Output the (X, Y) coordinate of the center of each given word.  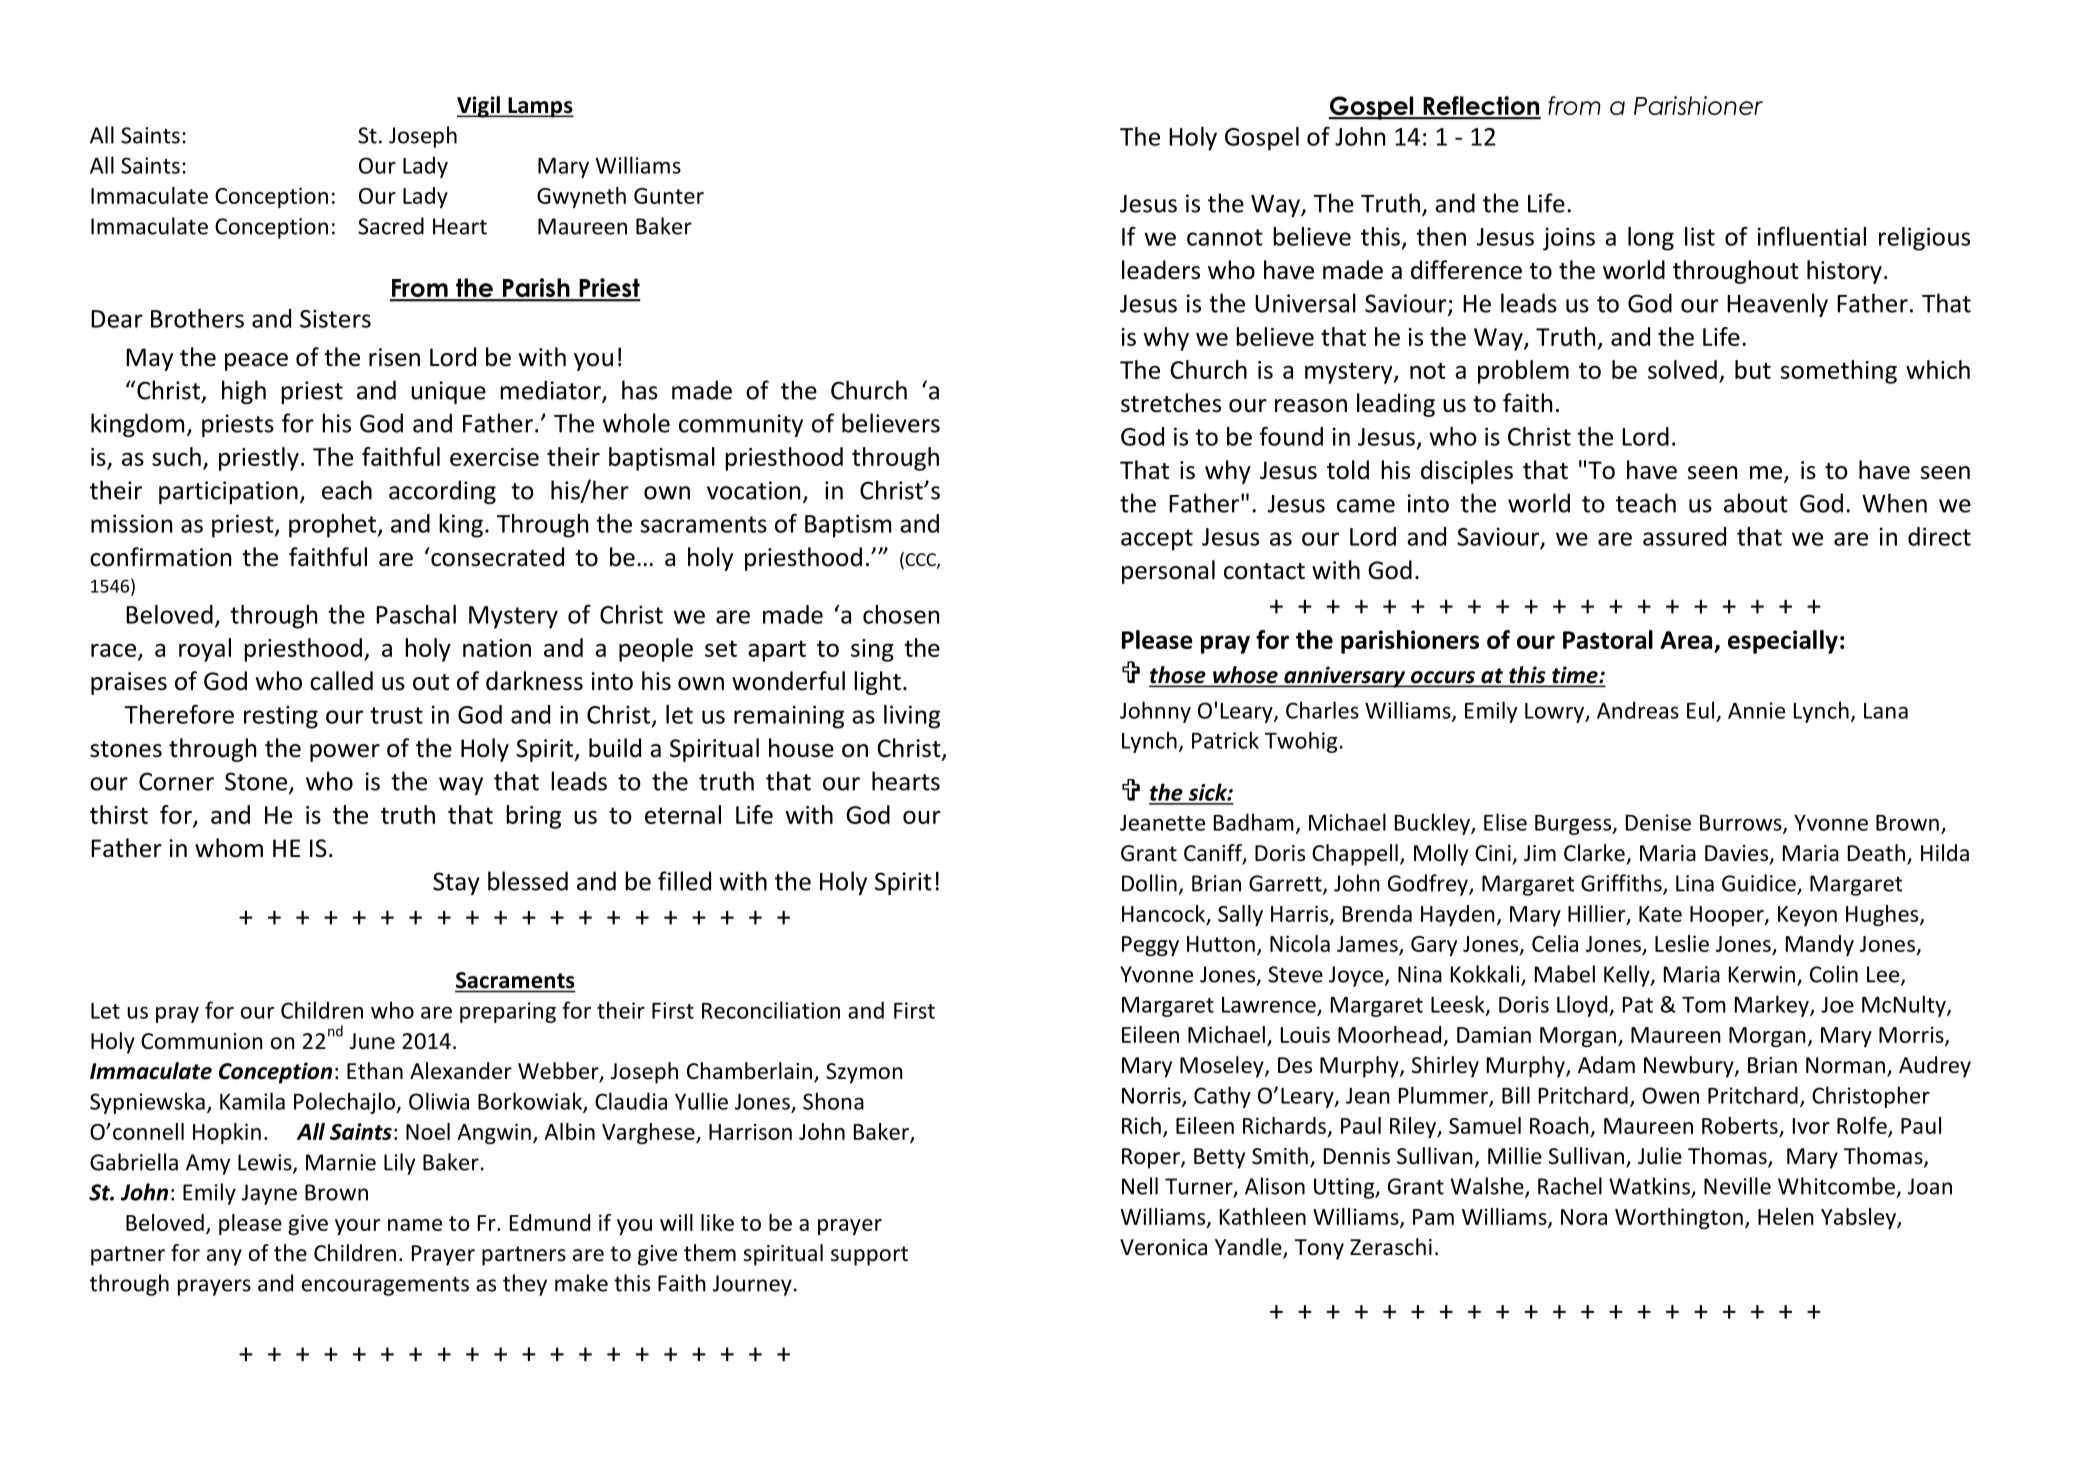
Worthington (1679, 1218)
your (357, 1227)
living (912, 717)
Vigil (479, 107)
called (341, 681)
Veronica (1163, 1247)
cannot (1225, 237)
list (1700, 236)
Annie (1756, 710)
